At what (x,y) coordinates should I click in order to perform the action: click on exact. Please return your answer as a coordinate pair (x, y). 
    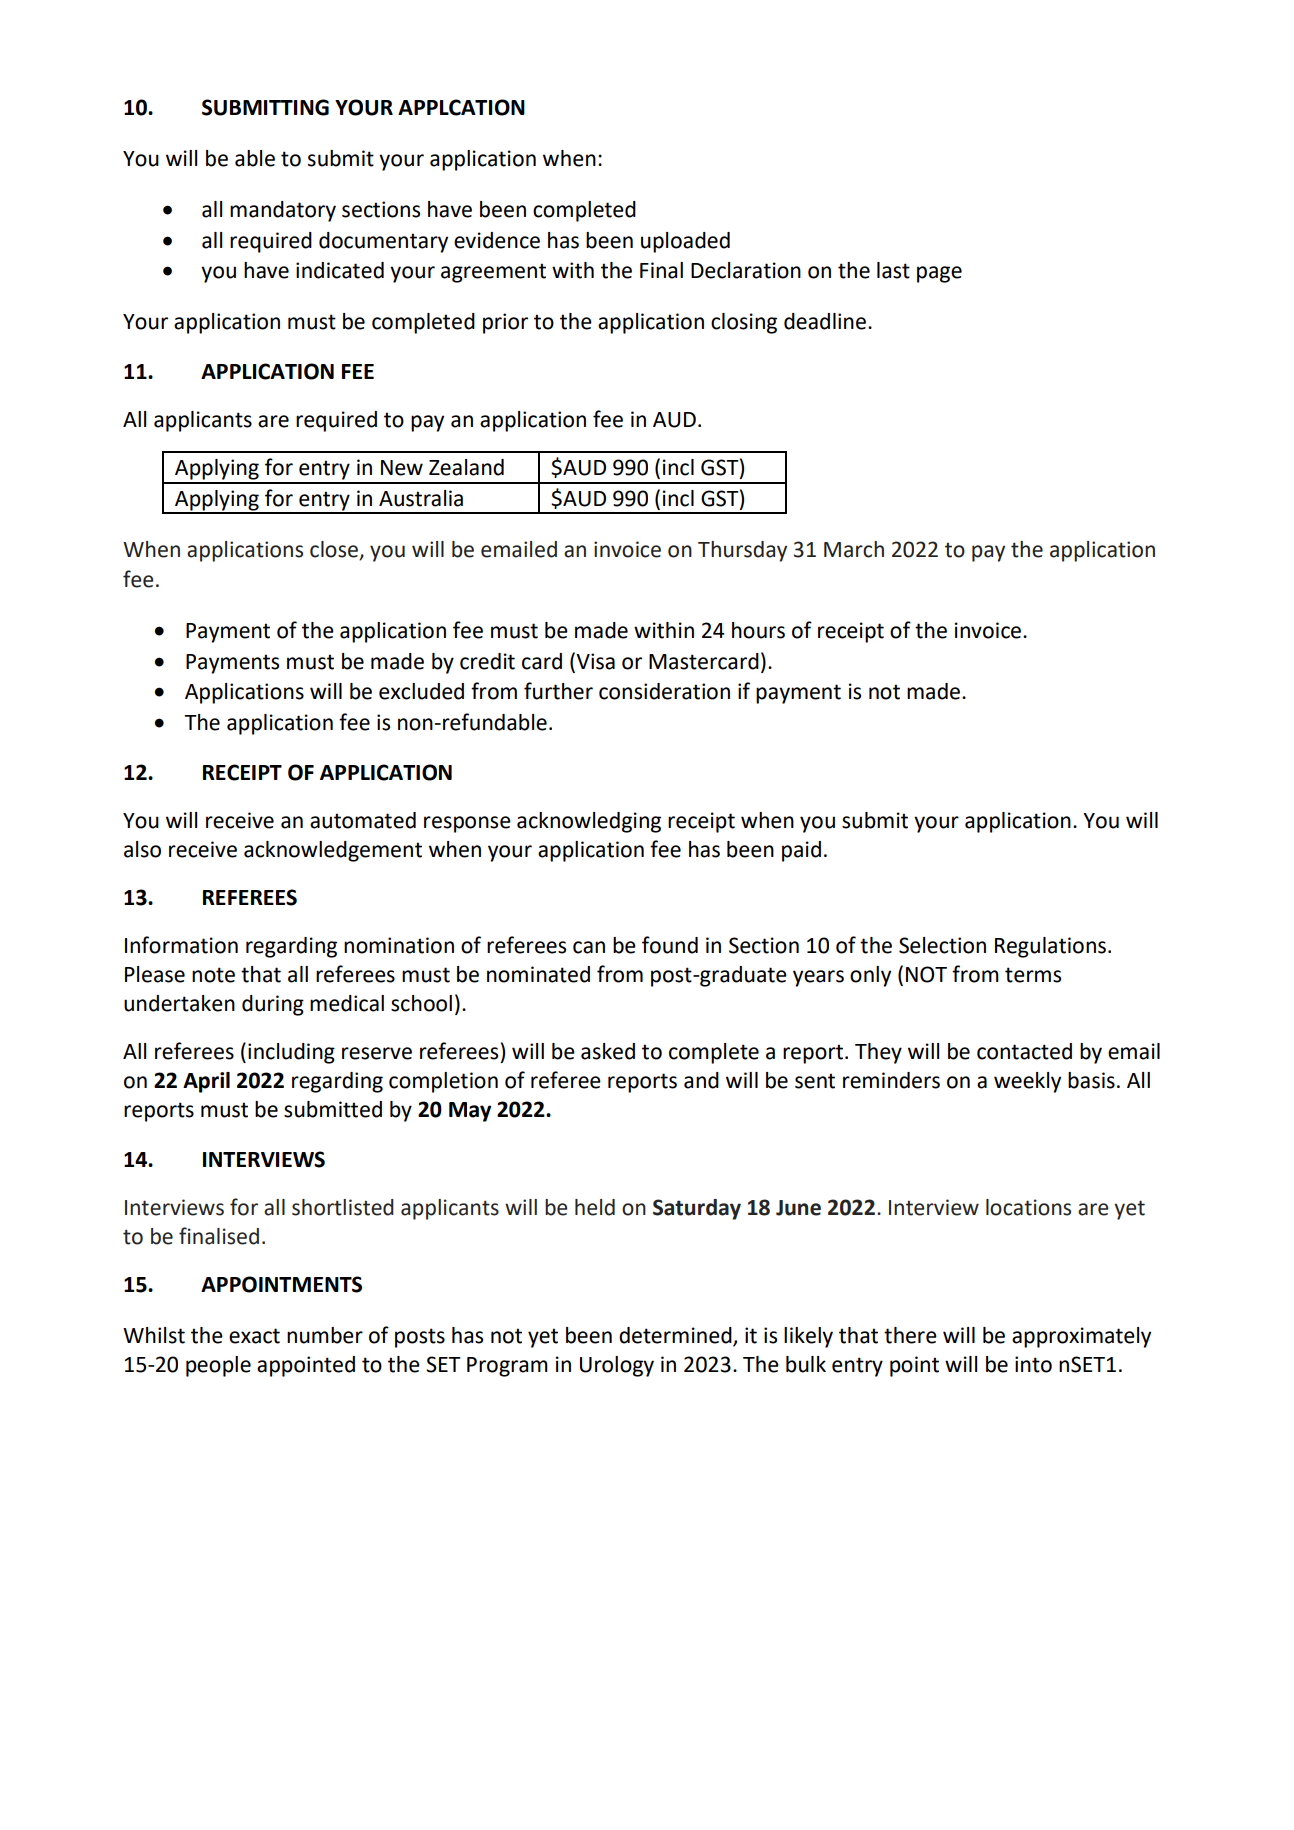
    Looking at the image, I should click on (254, 1336).
